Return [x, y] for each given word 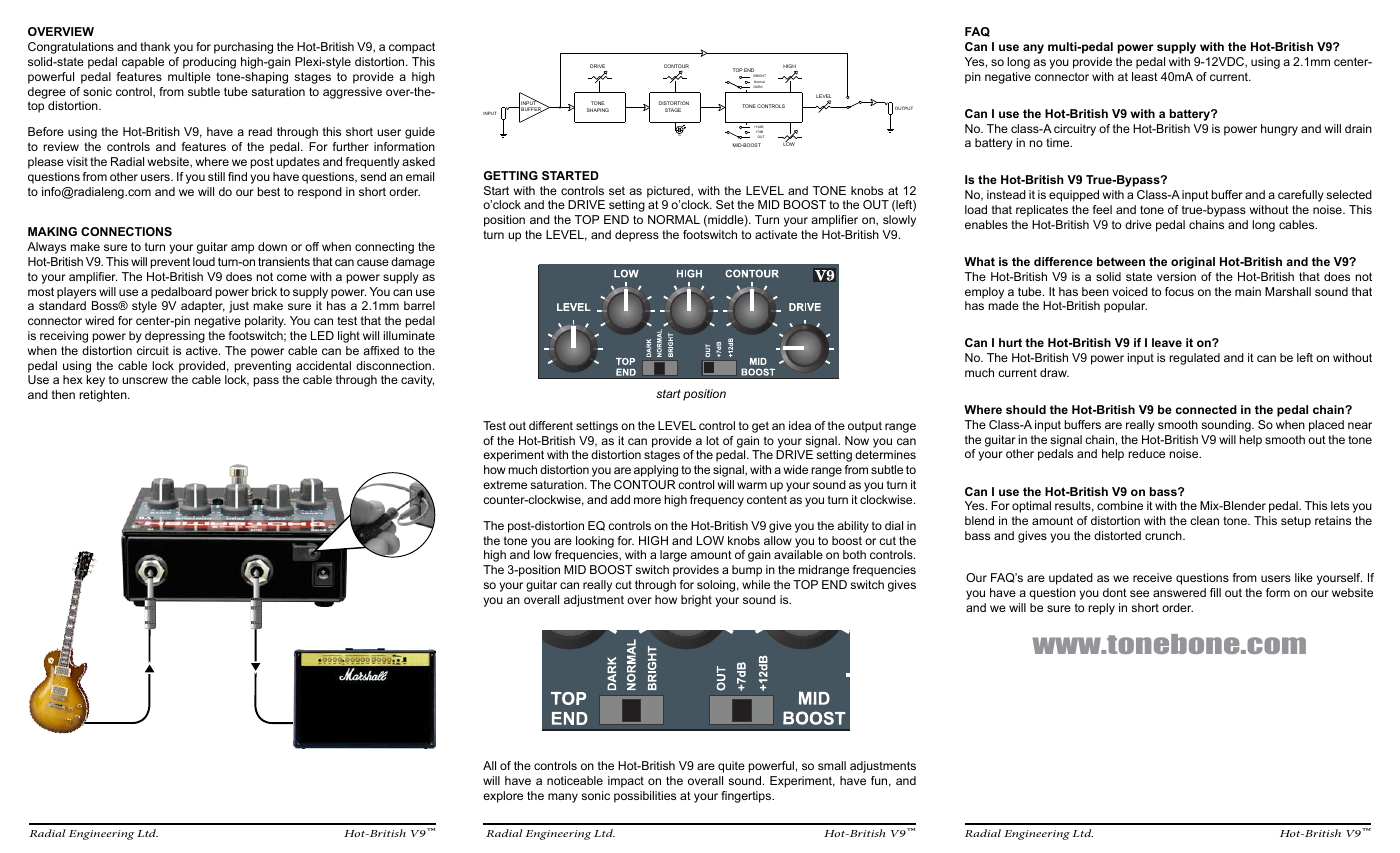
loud [204, 261]
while [756, 584]
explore [503, 797]
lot [712, 440]
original [1193, 263]
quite [731, 767]
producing [209, 63]
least [1145, 76]
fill [1215, 592]
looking [595, 542]
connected [1206, 409]
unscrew [145, 380]
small [832, 765]
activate [776, 234]
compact [412, 48]
